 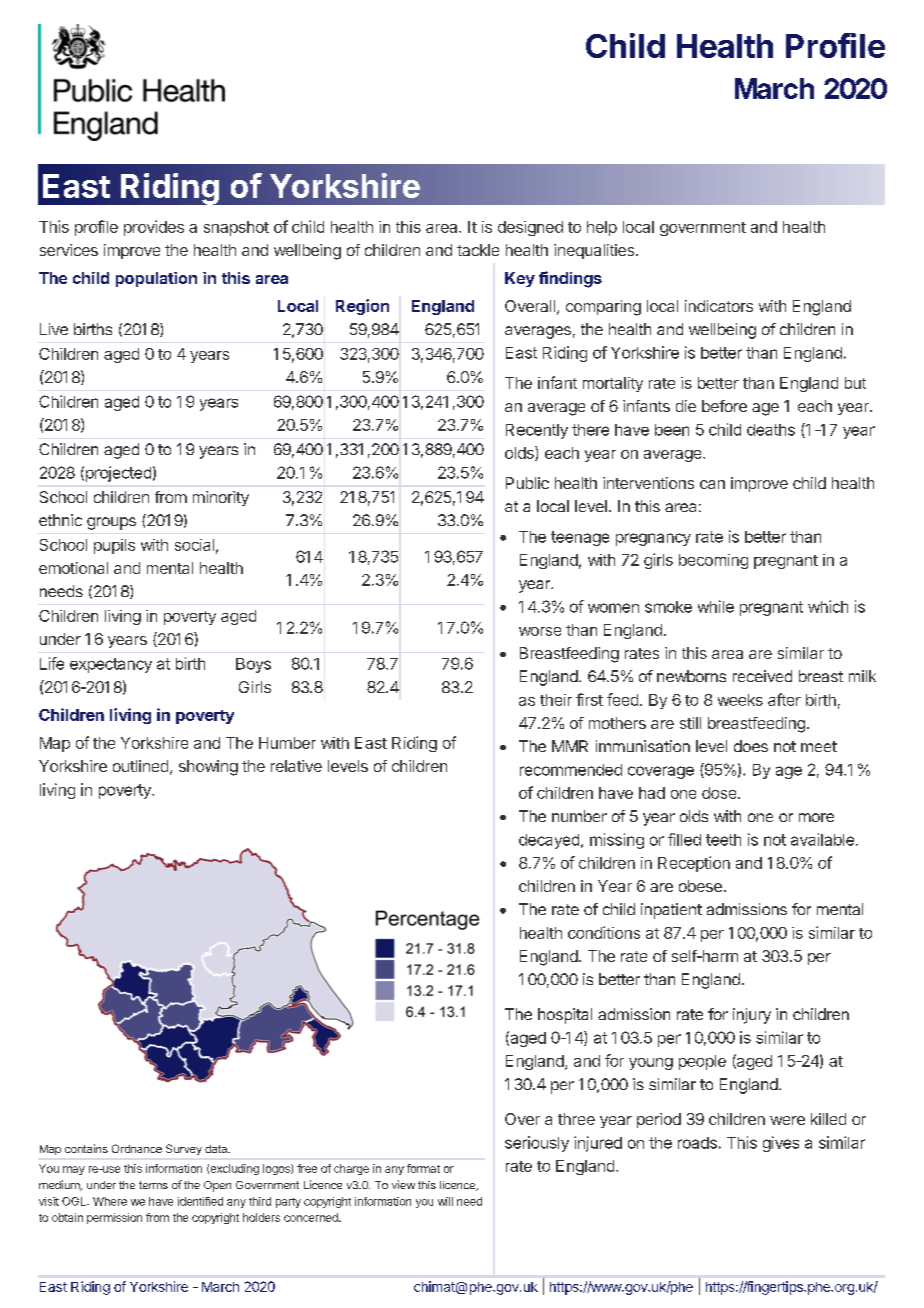 What do you see at coordinates (556, 700) in the page?
I see `their` at bounding box center [556, 700].
